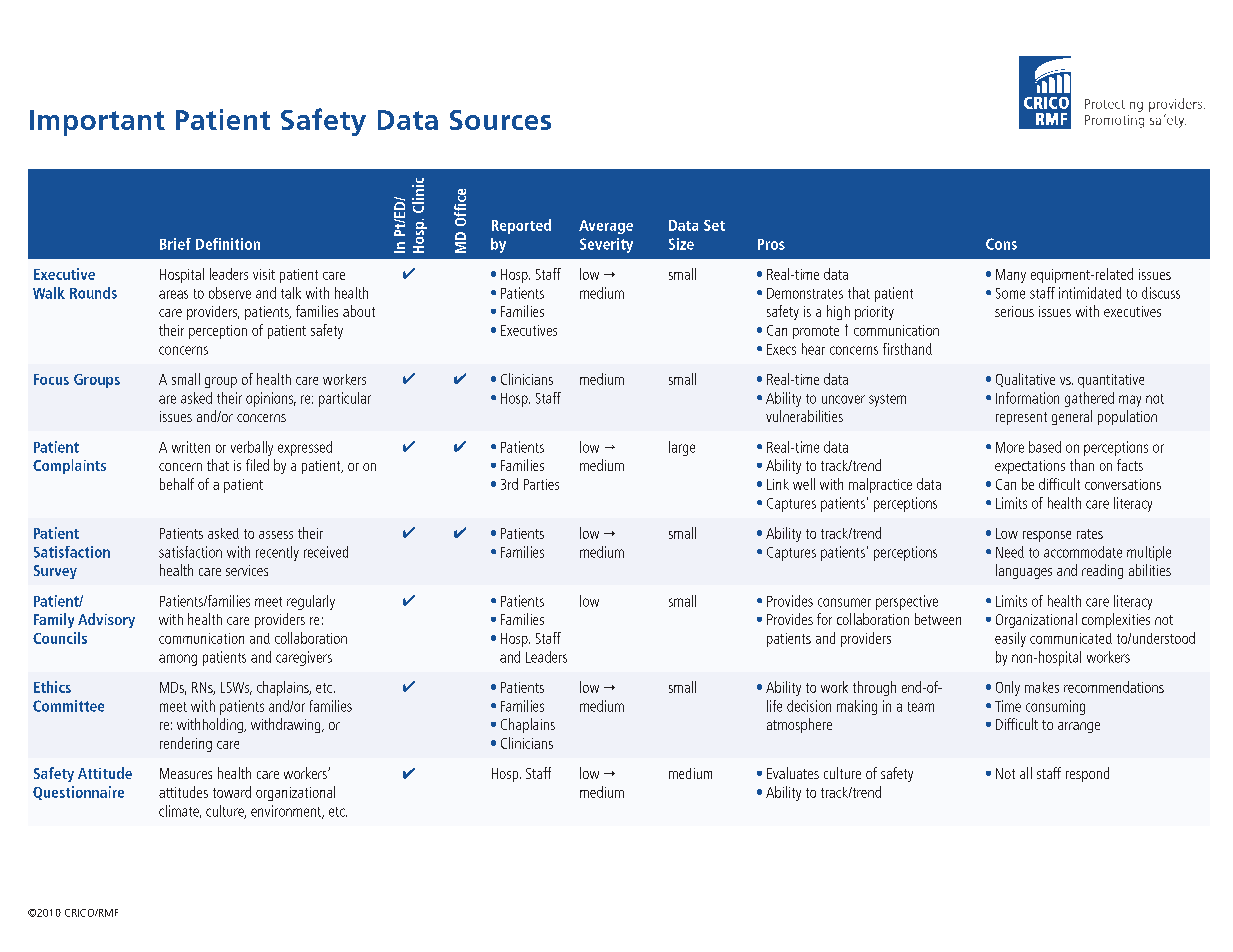 The height and width of the image is (952, 1233). I want to click on Evaluates, so click(793, 773).
